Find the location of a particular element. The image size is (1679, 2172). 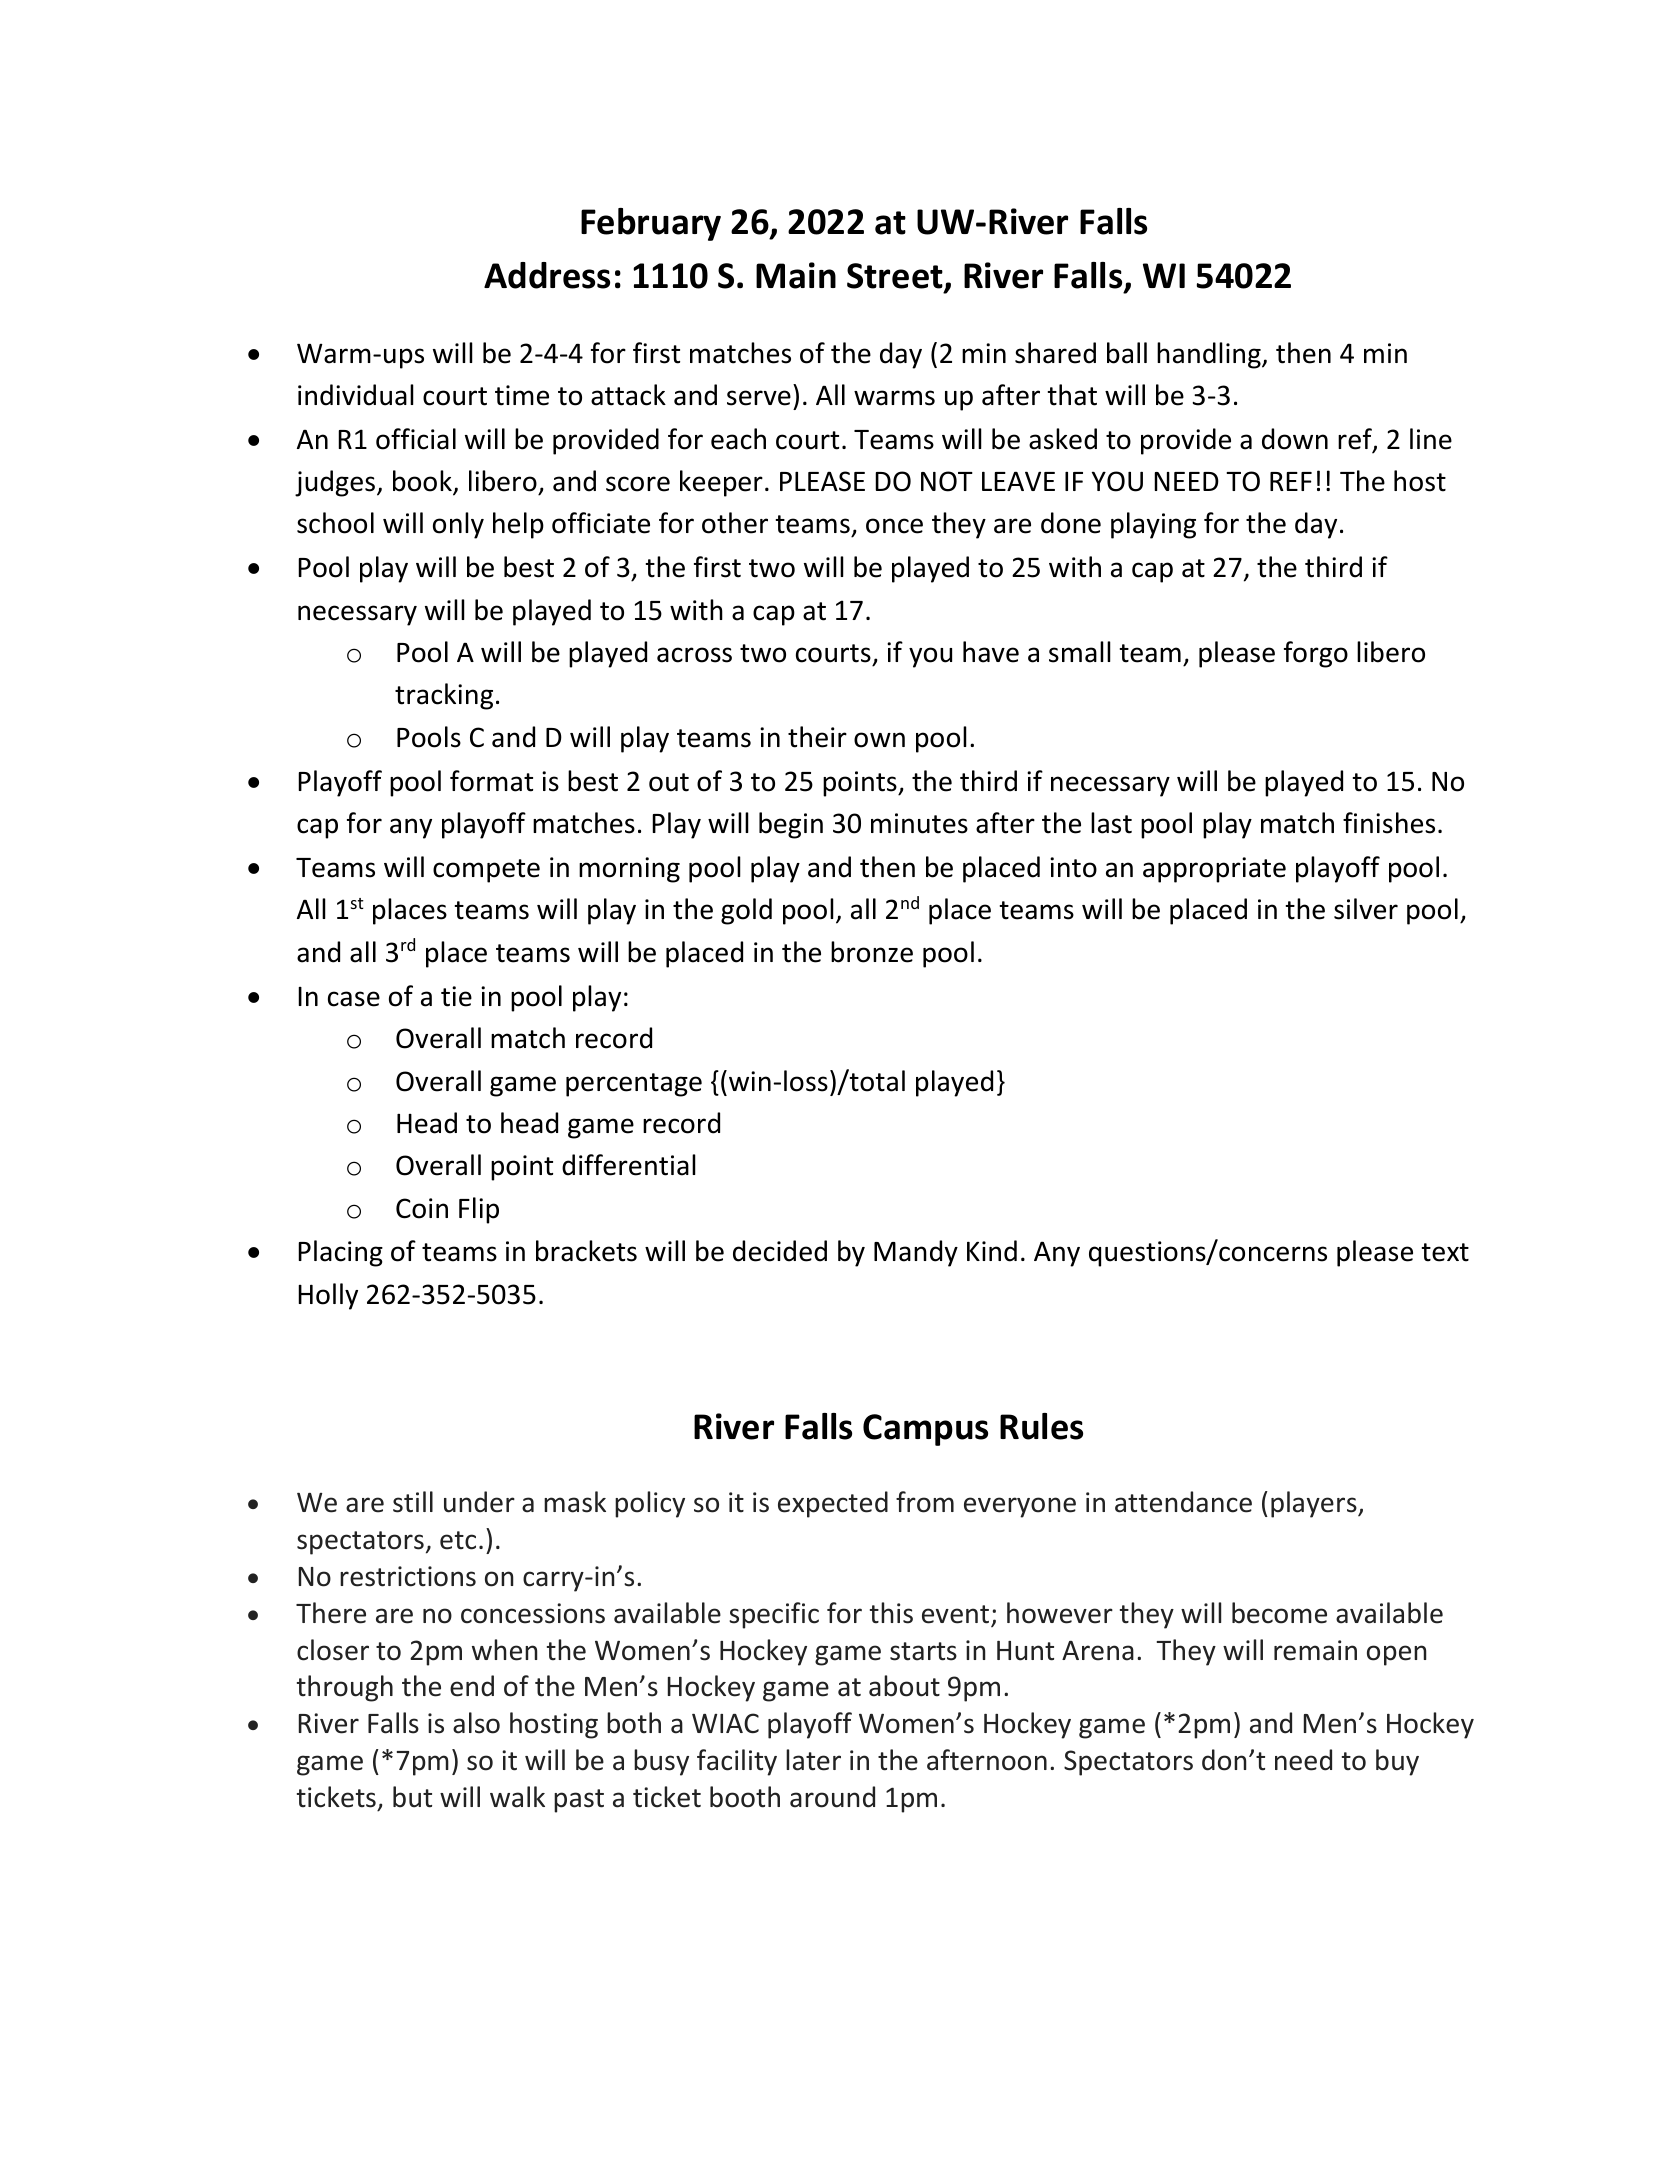

Street is located at coordinates (896, 277).
